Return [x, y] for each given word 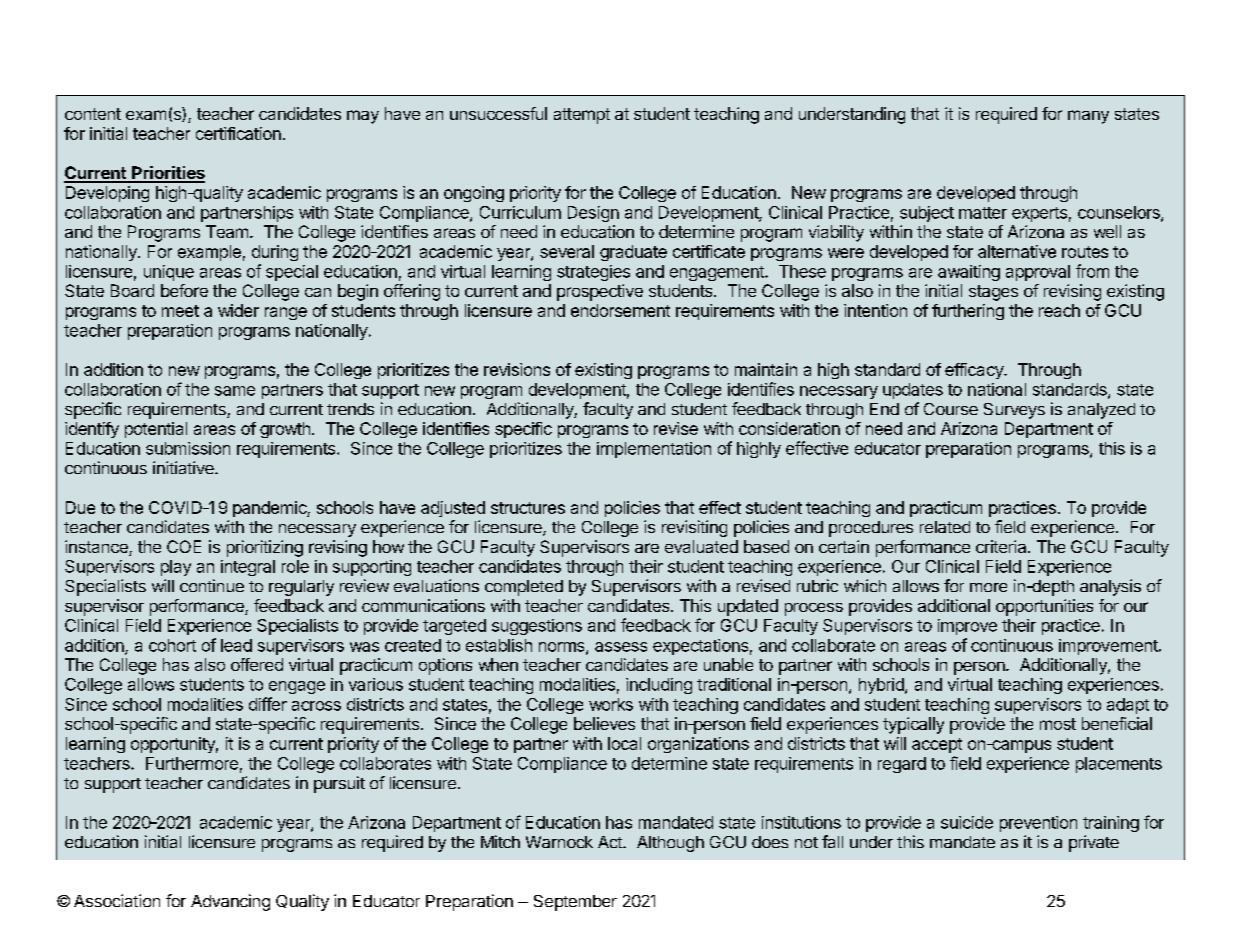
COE [184, 546]
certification [238, 133]
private [1094, 843]
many [1088, 117]
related [945, 527]
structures [528, 508]
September [575, 903]
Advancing [230, 902]
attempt [582, 116]
